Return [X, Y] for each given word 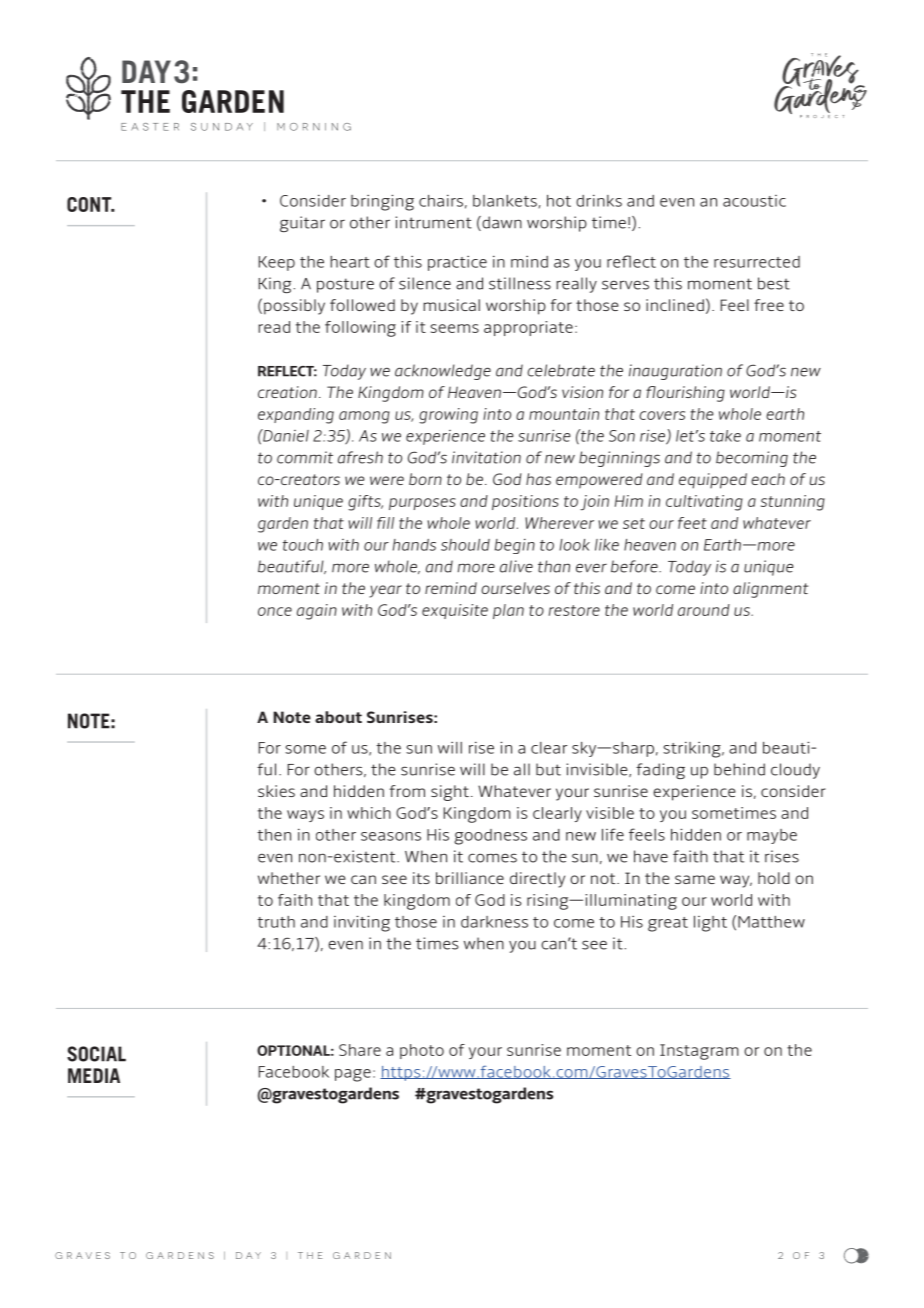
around [704, 610]
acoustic [754, 201]
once [275, 611]
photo [422, 1051]
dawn [501, 223]
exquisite [455, 611]
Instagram [699, 1052]
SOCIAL [96, 1054]
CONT [90, 204]
